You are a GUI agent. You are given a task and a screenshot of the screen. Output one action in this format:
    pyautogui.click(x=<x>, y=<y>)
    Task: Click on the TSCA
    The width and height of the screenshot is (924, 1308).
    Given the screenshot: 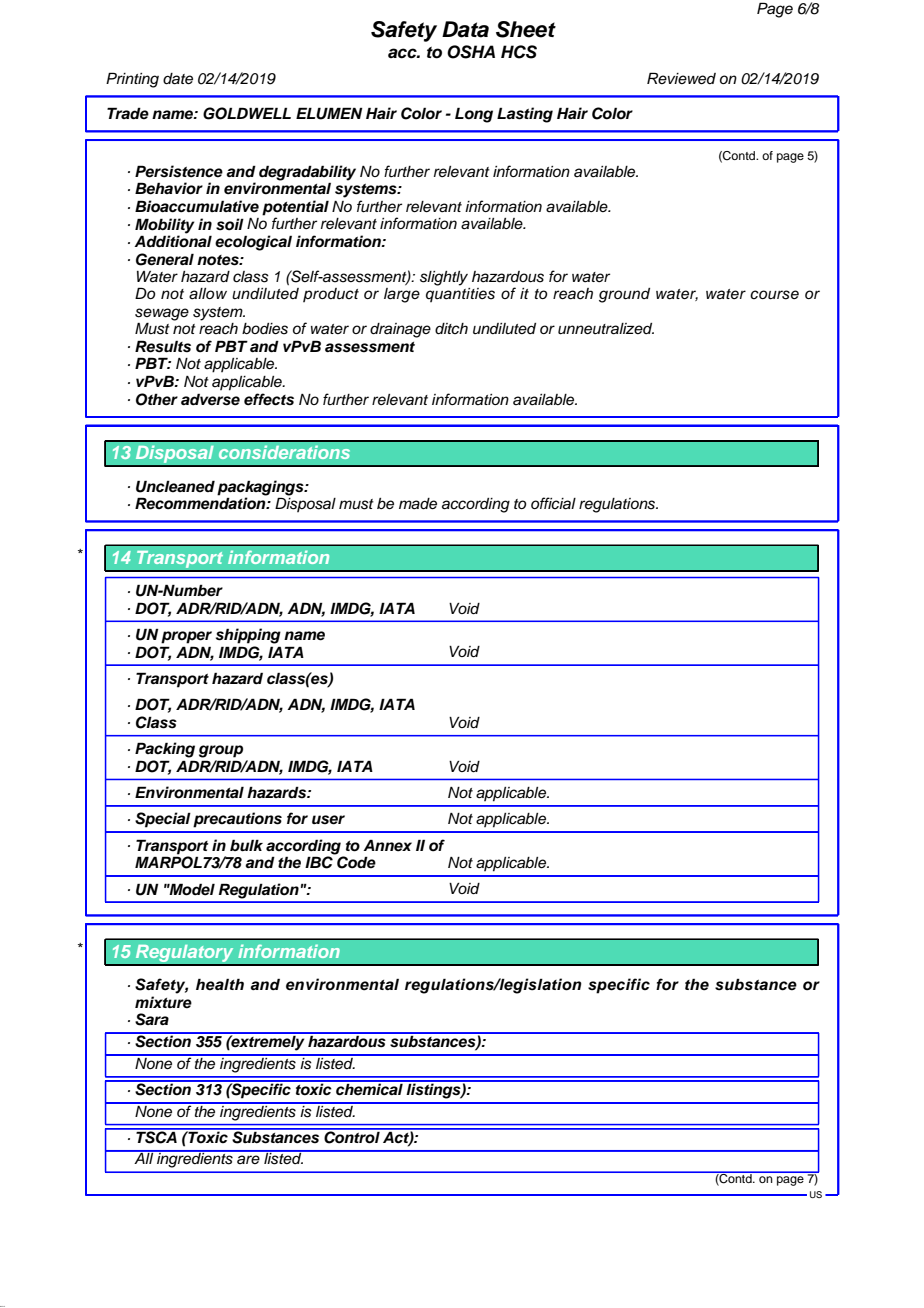 What is the action you would take?
    pyautogui.click(x=156, y=1136)
